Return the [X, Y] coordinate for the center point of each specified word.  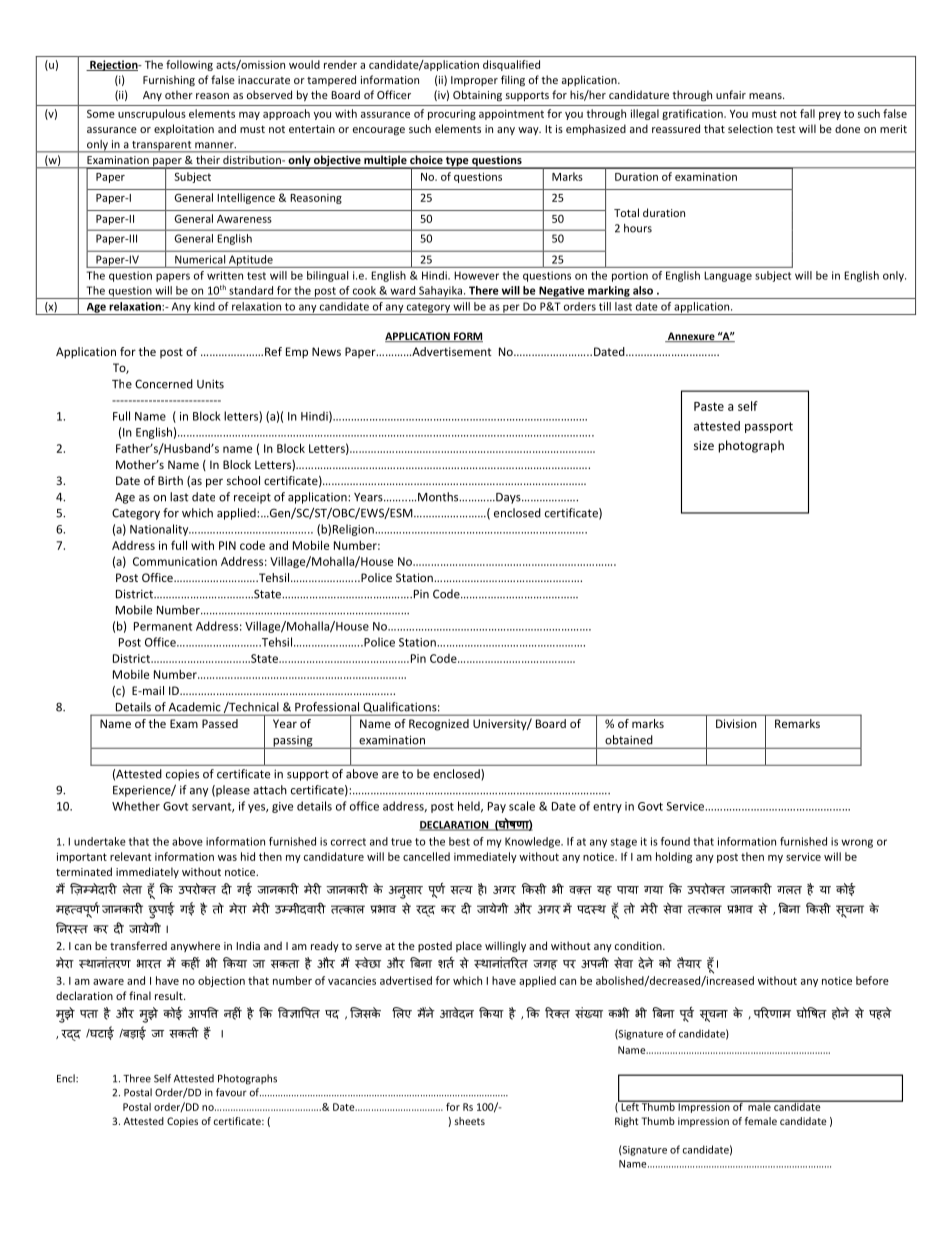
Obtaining [477, 95]
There [483, 290]
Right [627, 1122]
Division [736, 723]
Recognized [439, 725]
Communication [175, 561]
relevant [130, 856]
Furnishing [169, 80]
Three [137, 1078]
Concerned [164, 384]
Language [728, 276]
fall [807, 113]
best [459, 841]
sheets [469, 1121]
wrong [857, 843]
